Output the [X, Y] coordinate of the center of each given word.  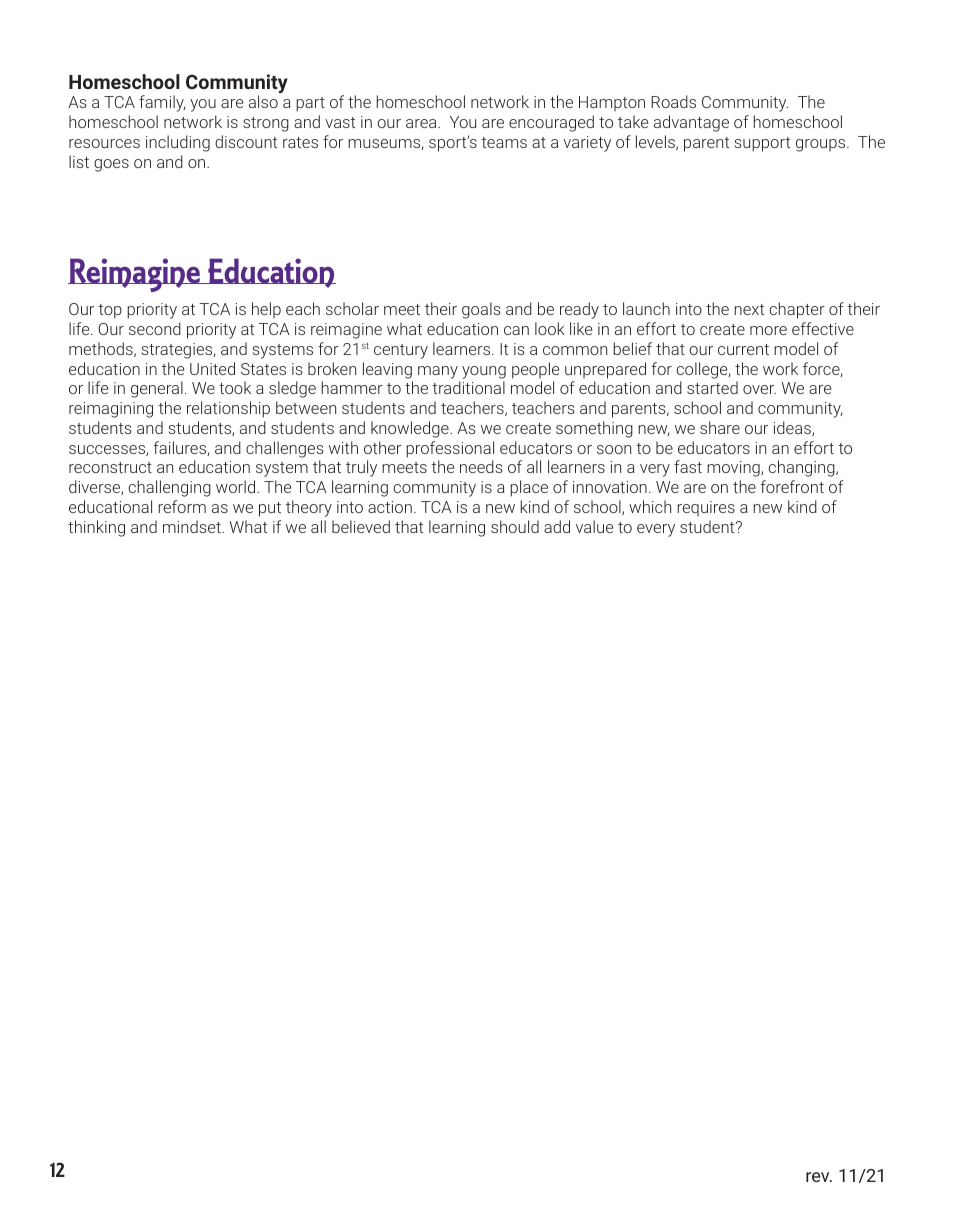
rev [819, 1177]
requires [706, 508]
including [178, 143]
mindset [193, 526]
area [422, 123]
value [594, 526]
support [762, 144]
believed [361, 526]
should [515, 526]
